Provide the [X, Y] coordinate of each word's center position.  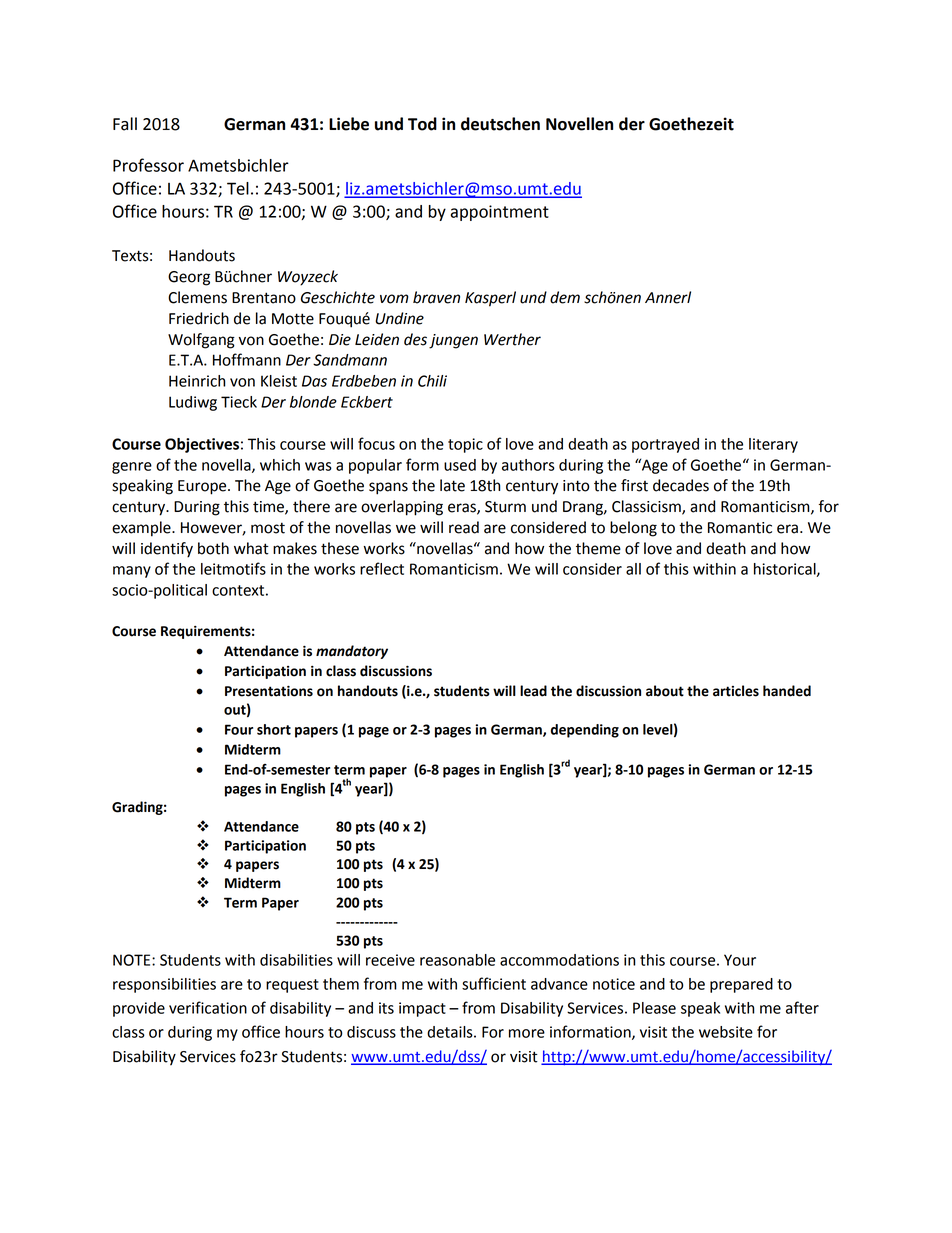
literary [773, 445]
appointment [500, 213]
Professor [148, 165]
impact [422, 1009]
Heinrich [197, 381]
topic [465, 445]
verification [208, 1007]
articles [736, 691]
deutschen [500, 124]
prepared [741, 985]
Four [239, 729]
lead [533, 691]
